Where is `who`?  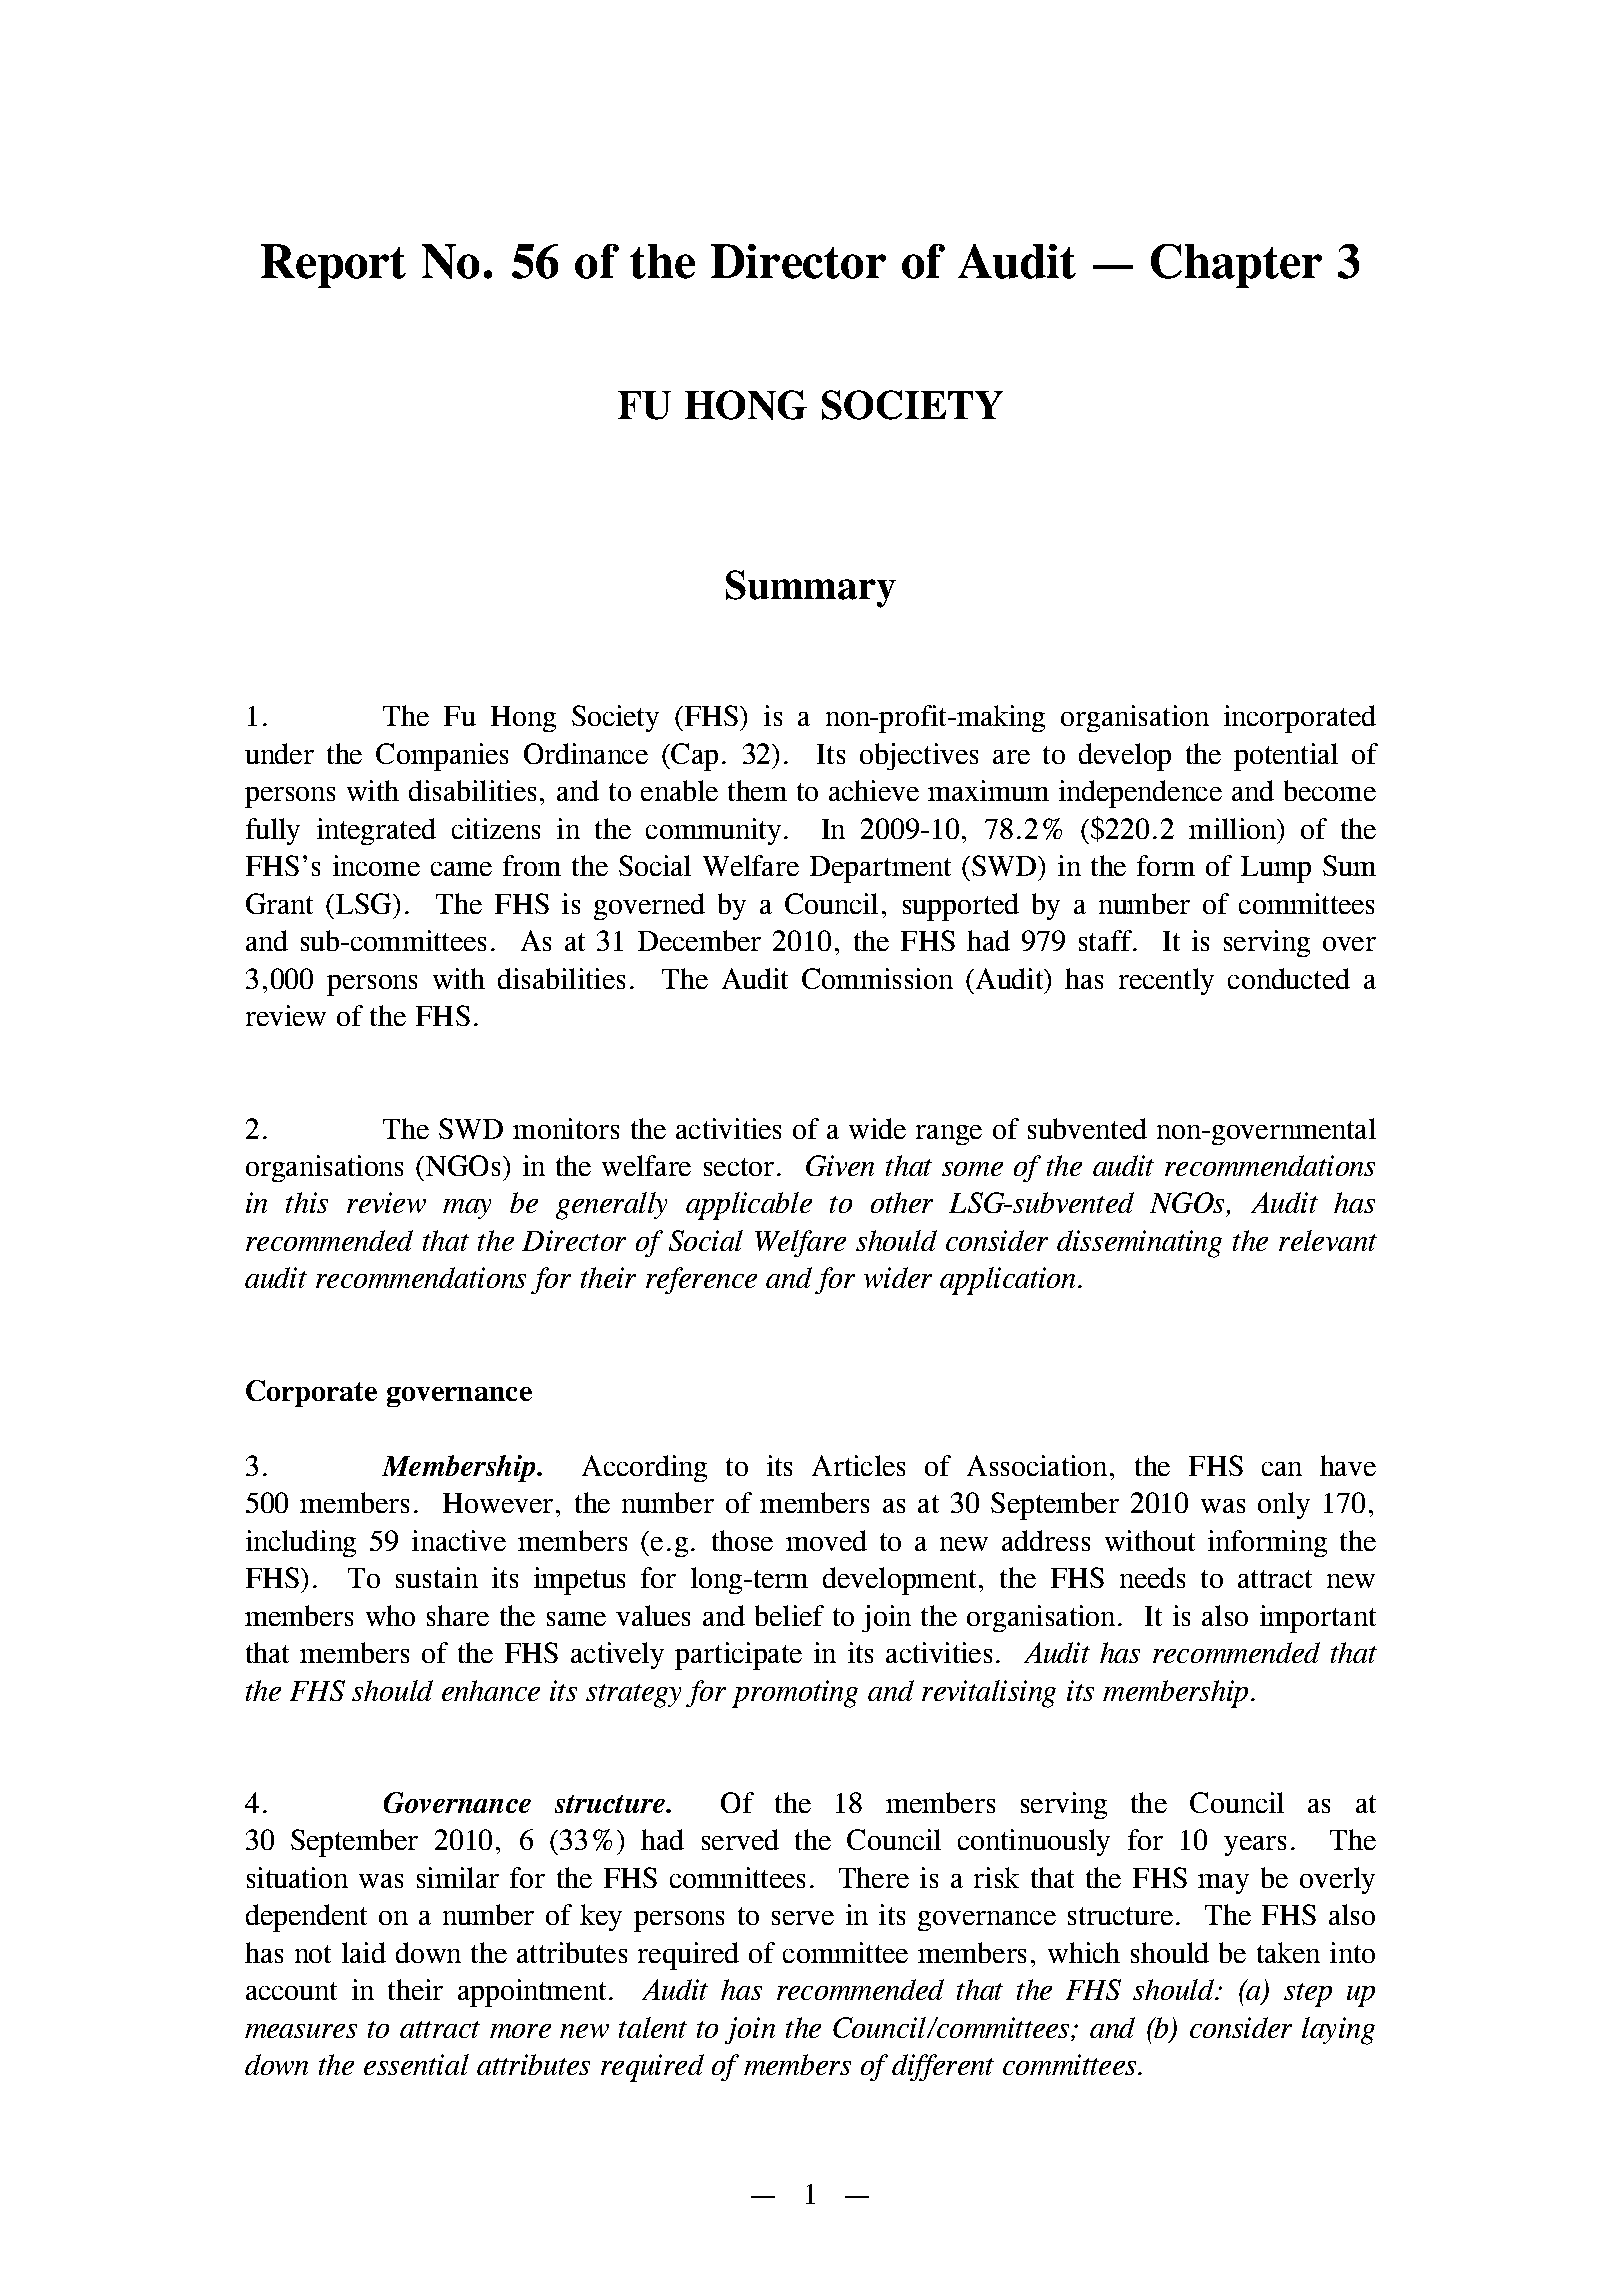
who is located at coordinates (390, 1615).
